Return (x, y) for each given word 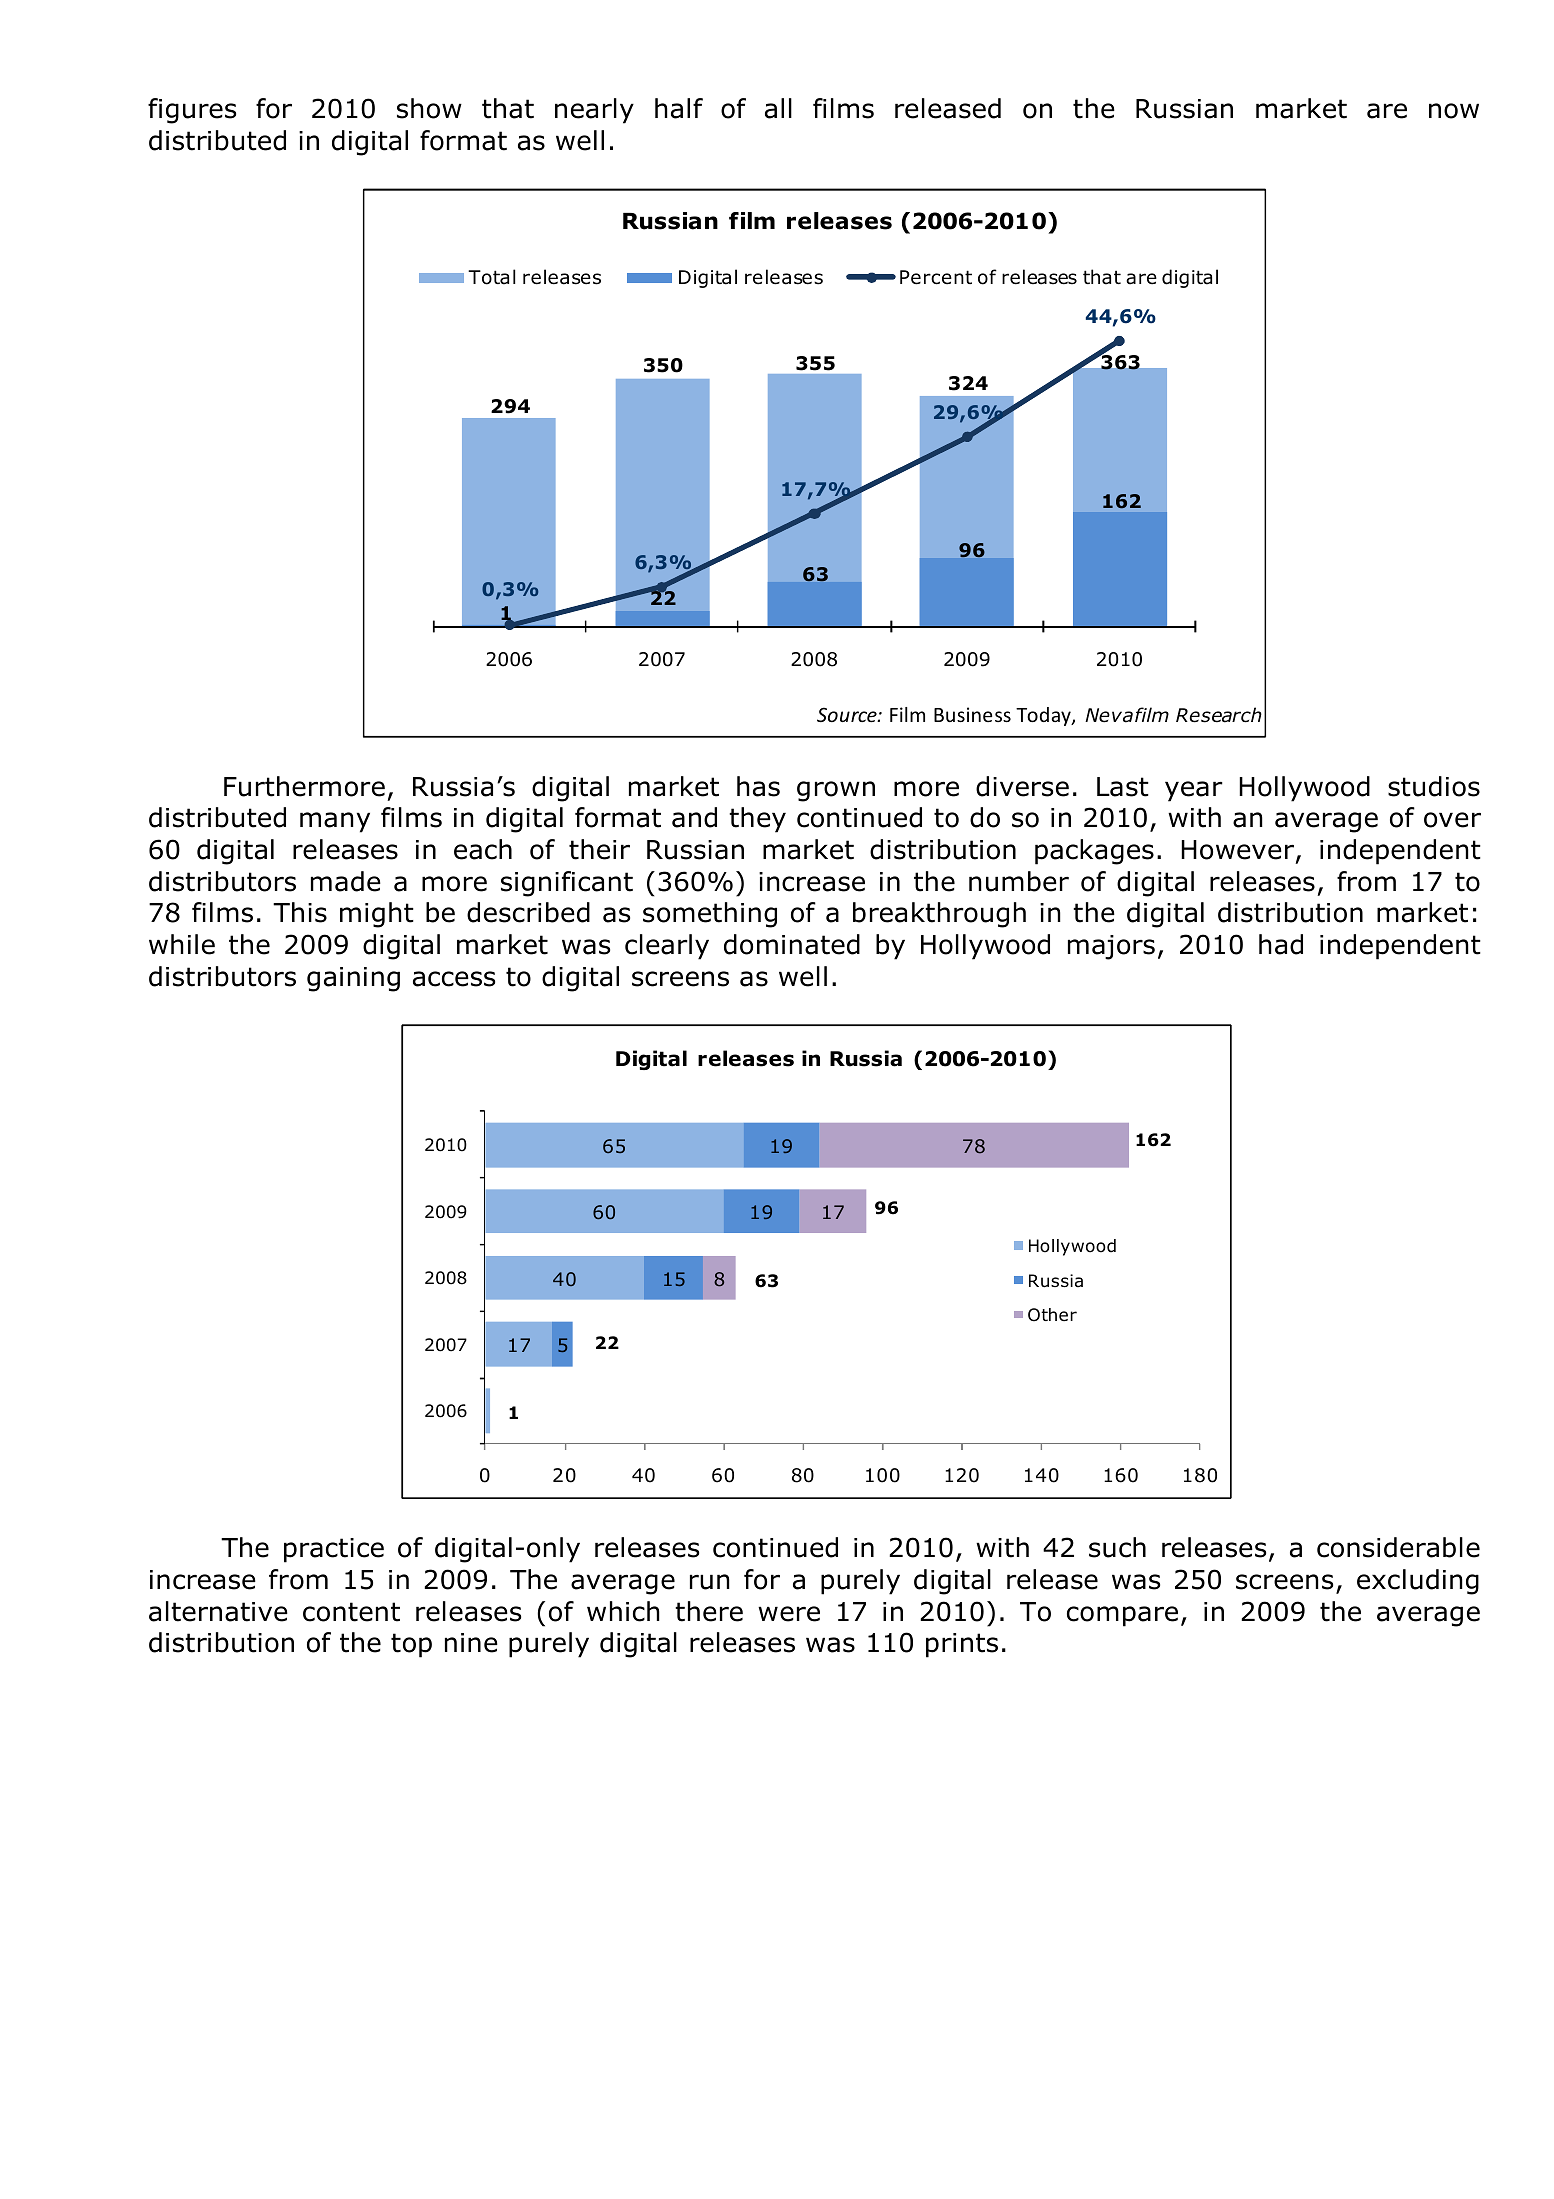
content (351, 1612)
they (757, 820)
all (778, 108)
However (1239, 851)
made (346, 881)
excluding (1418, 1582)
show (429, 108)
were (789, 1614)
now (1454, 111)
